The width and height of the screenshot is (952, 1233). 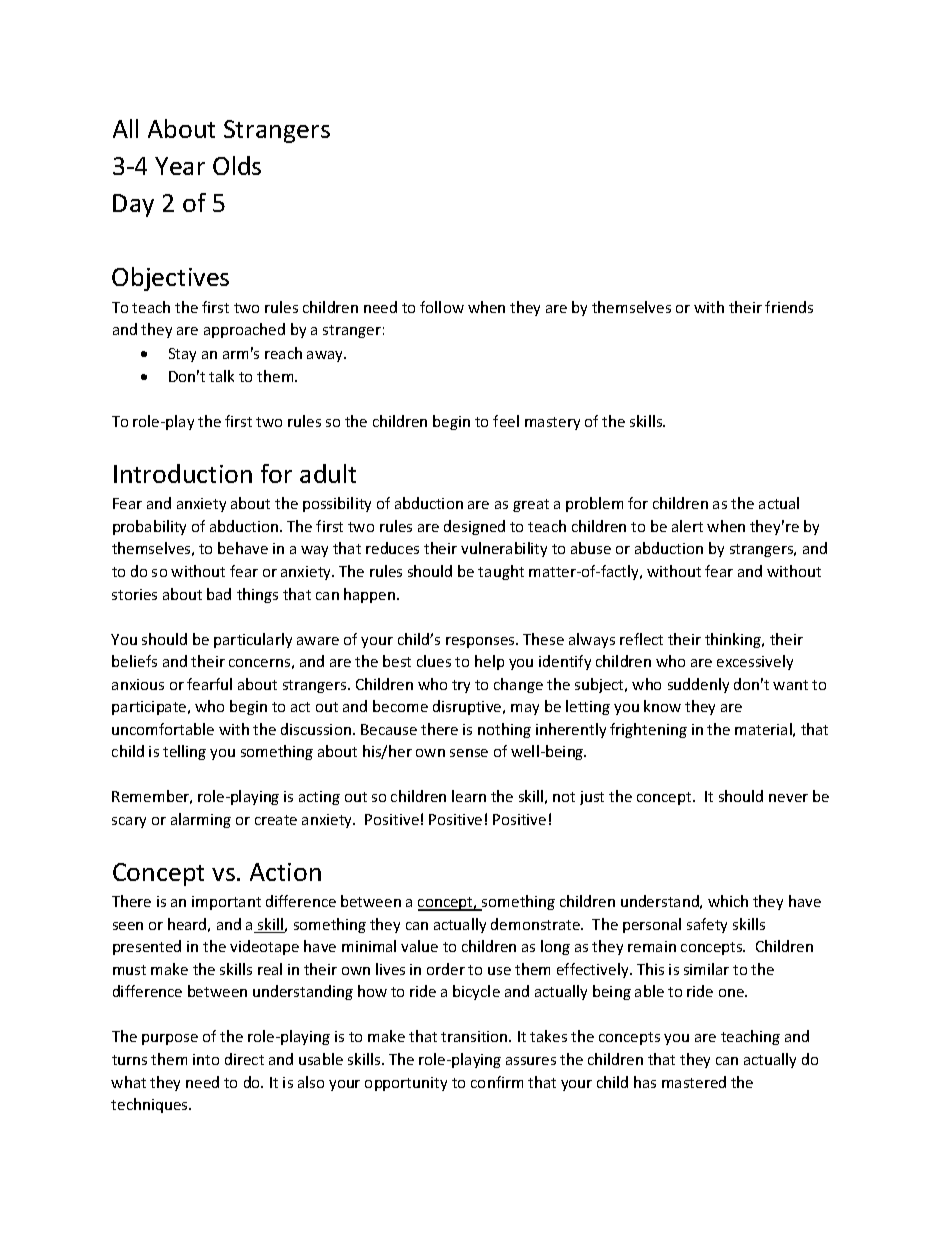 I want to click on thinking, so click(x=734, y=640).
